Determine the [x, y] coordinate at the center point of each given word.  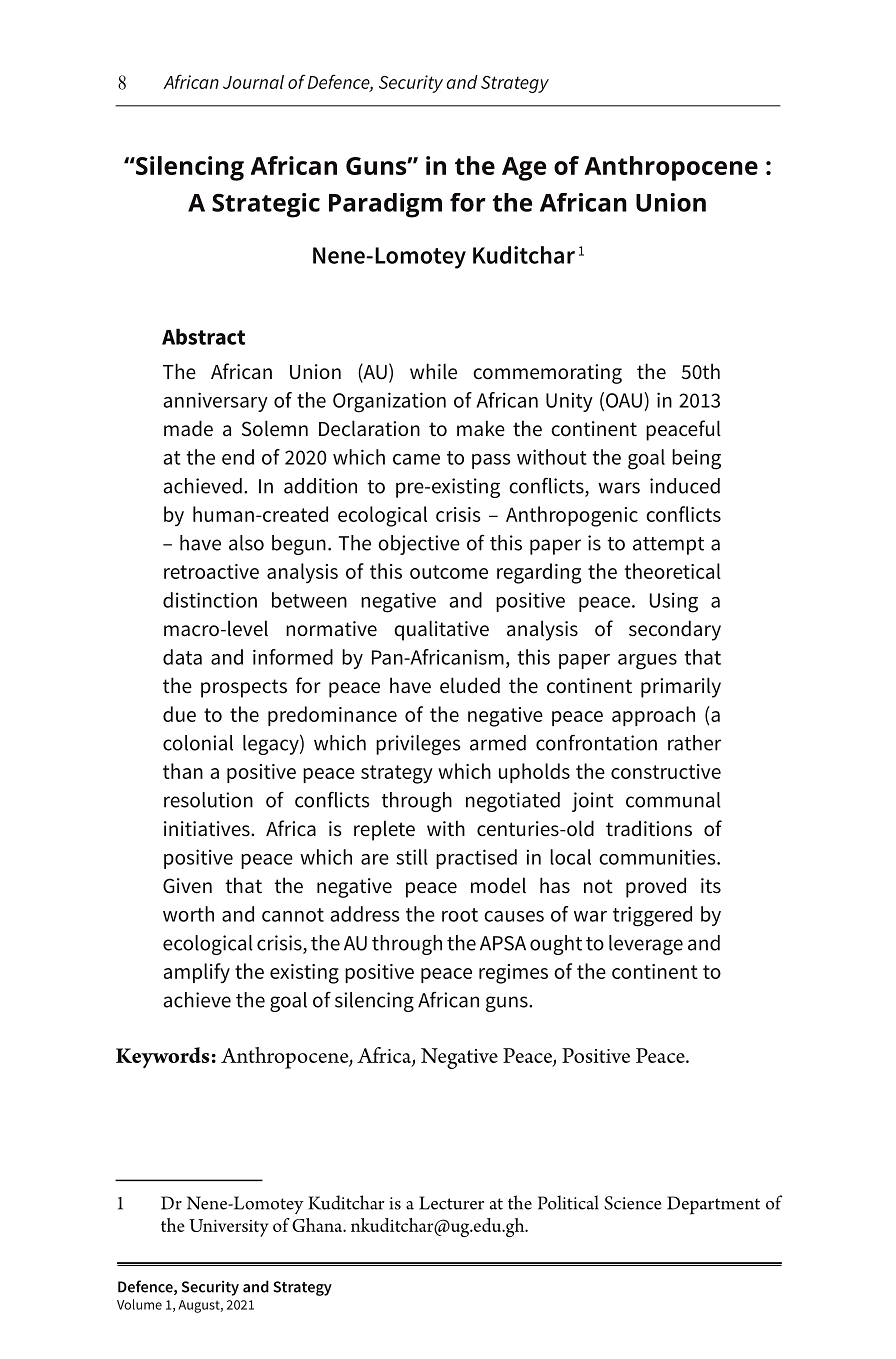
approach [653, 716]
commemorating [547, 374]
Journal [253, 82]
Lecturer [451, 1203]
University [229, 1228]
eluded [470, 685]
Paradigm [385, 205]
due [179, 714]
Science [633, 1203]
